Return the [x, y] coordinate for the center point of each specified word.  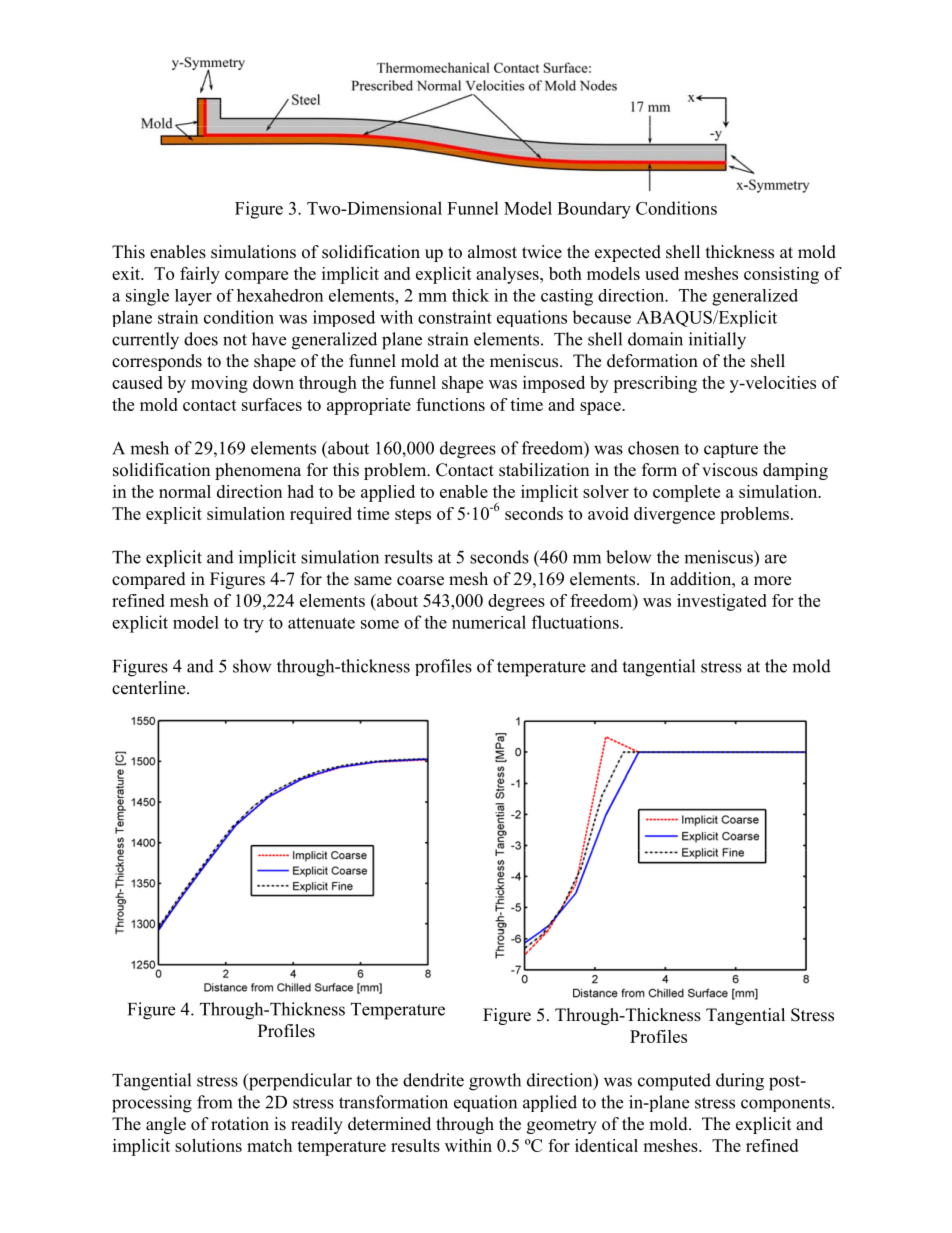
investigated [722, 602]
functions [450, 404]
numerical [489, 622]
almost [492, 252]
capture [731, 450]
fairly [200, 275]
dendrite [433, 1080]
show [252, 666]
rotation [240, 1124]
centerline [150, 688]
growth [495, 1082]
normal [185, 491]
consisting [781, 275]
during [740, 1082]
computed [674, 1082]
